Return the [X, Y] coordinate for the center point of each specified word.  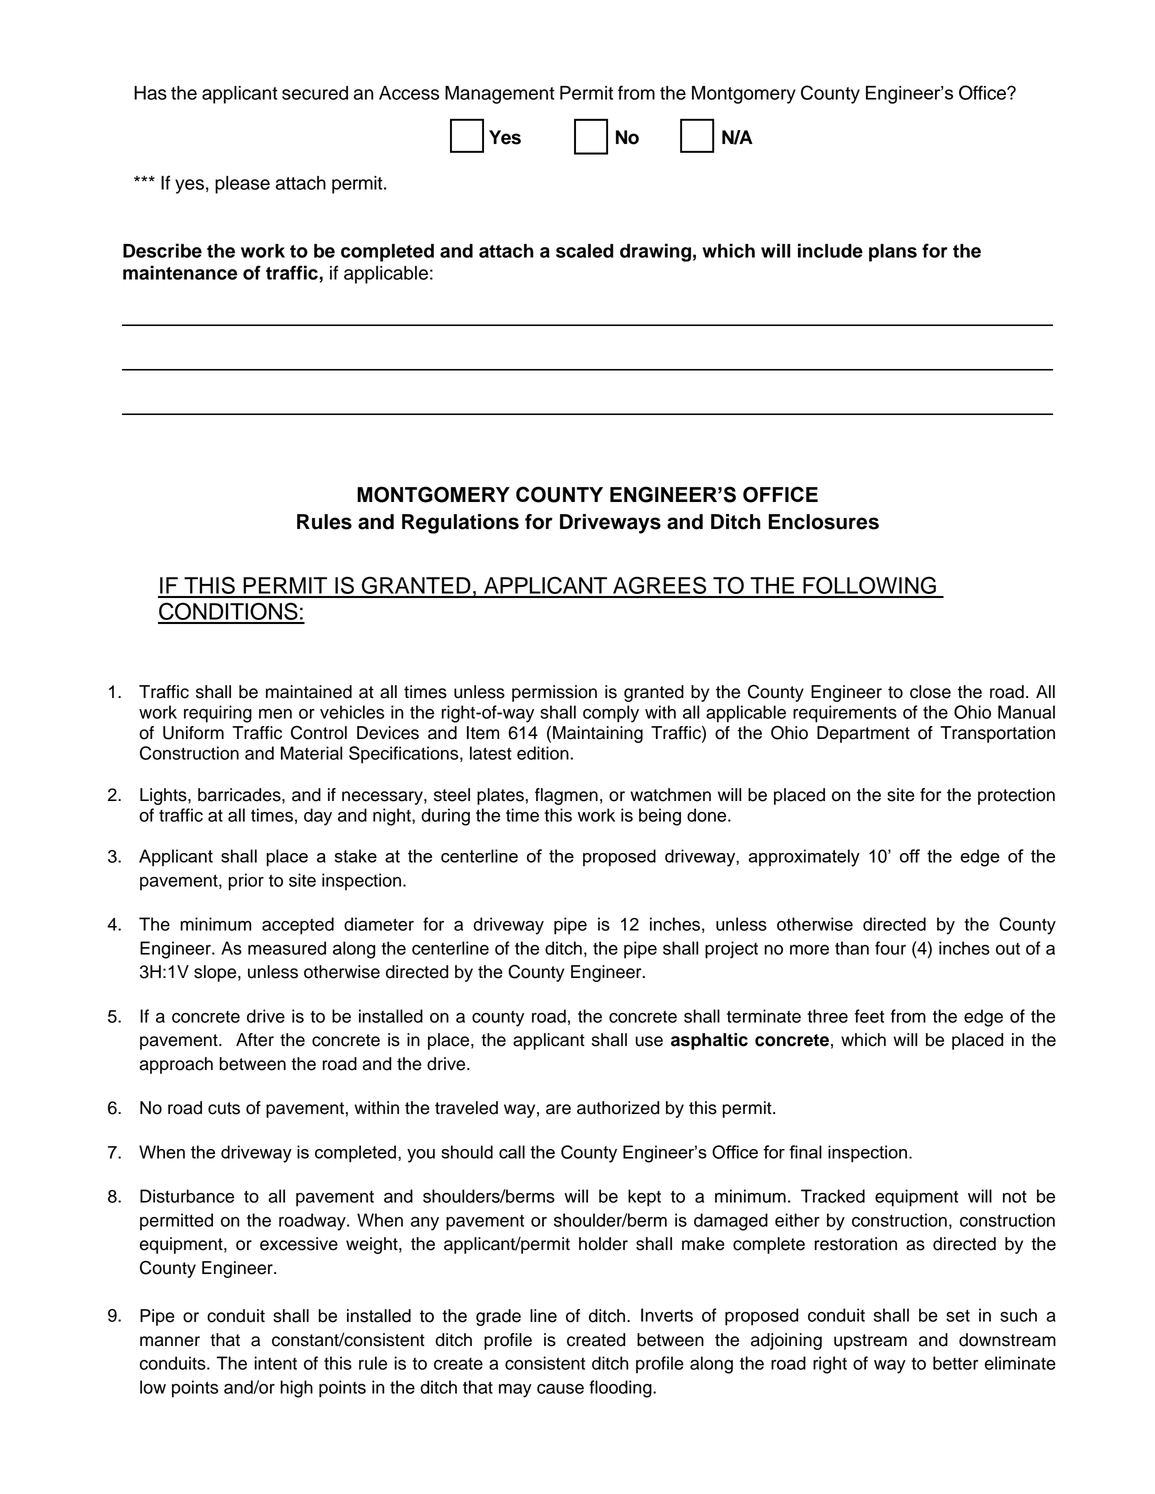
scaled [584, 251]
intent [275, 1363]
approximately [804, 858]
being [660, 817]
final [805, 1152]
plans [893, 253]
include [830, 250]
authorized [618, 1108]
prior [246, 882]
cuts [224, 1108]
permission [554, 693]
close [930, 692]
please [242, 185]
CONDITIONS [229, 612]
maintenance [180, 272]
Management [500, 95]
